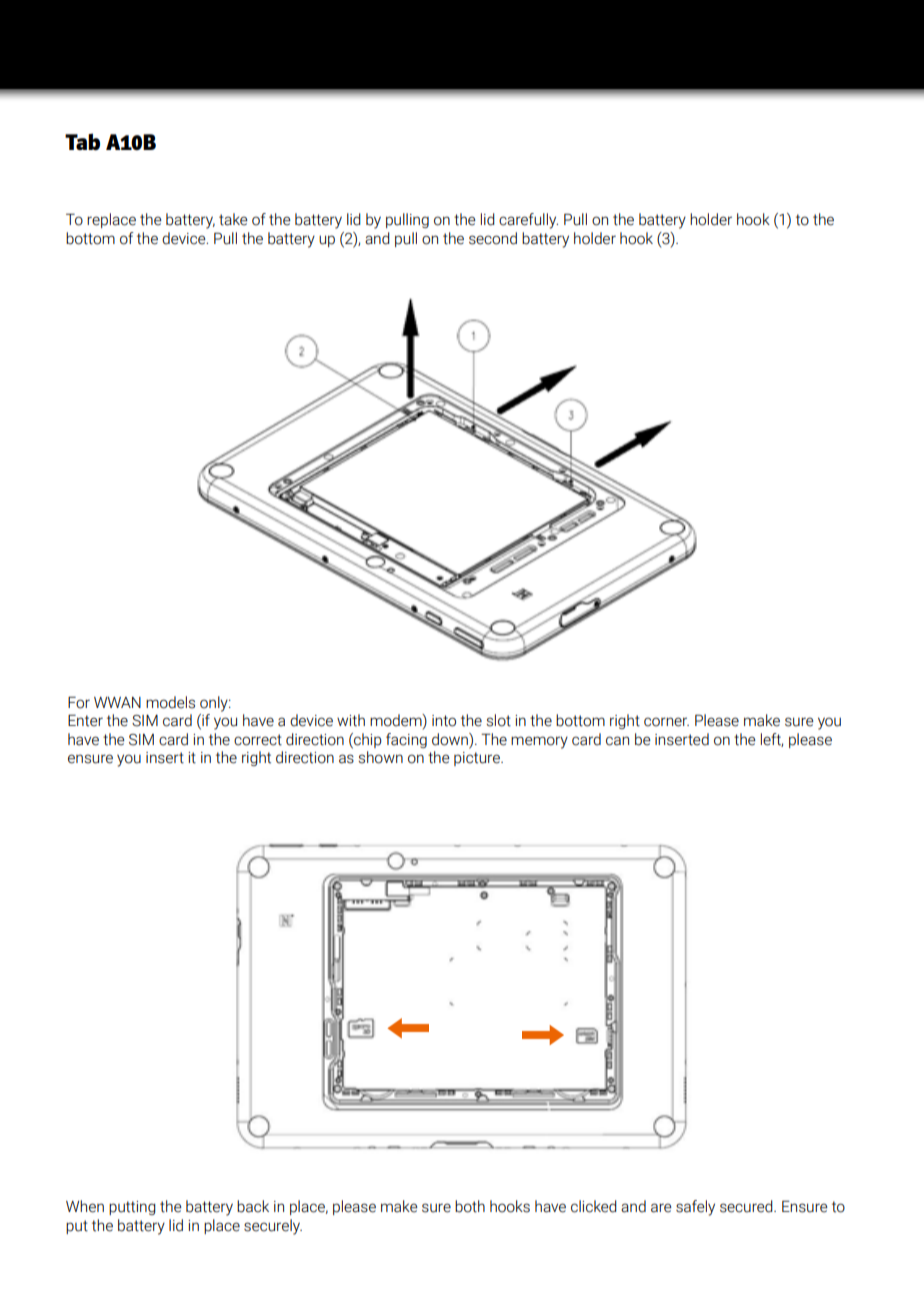 Image resolution: width=924 pixels, height=1308 pixels. I want to click on corner, so click(666, 722).
